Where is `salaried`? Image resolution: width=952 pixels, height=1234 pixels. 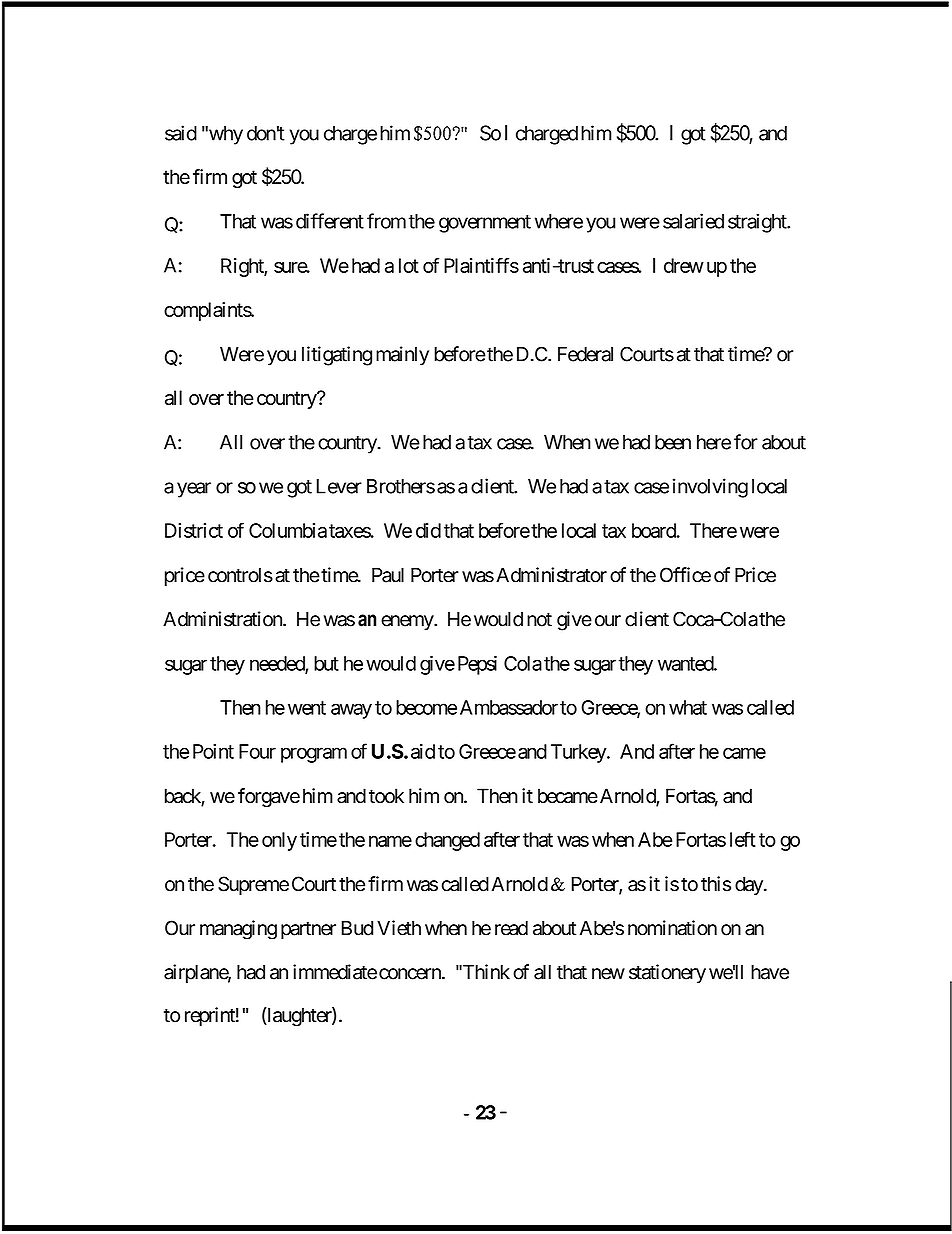
salaried is located at coordinates (693, 221).
